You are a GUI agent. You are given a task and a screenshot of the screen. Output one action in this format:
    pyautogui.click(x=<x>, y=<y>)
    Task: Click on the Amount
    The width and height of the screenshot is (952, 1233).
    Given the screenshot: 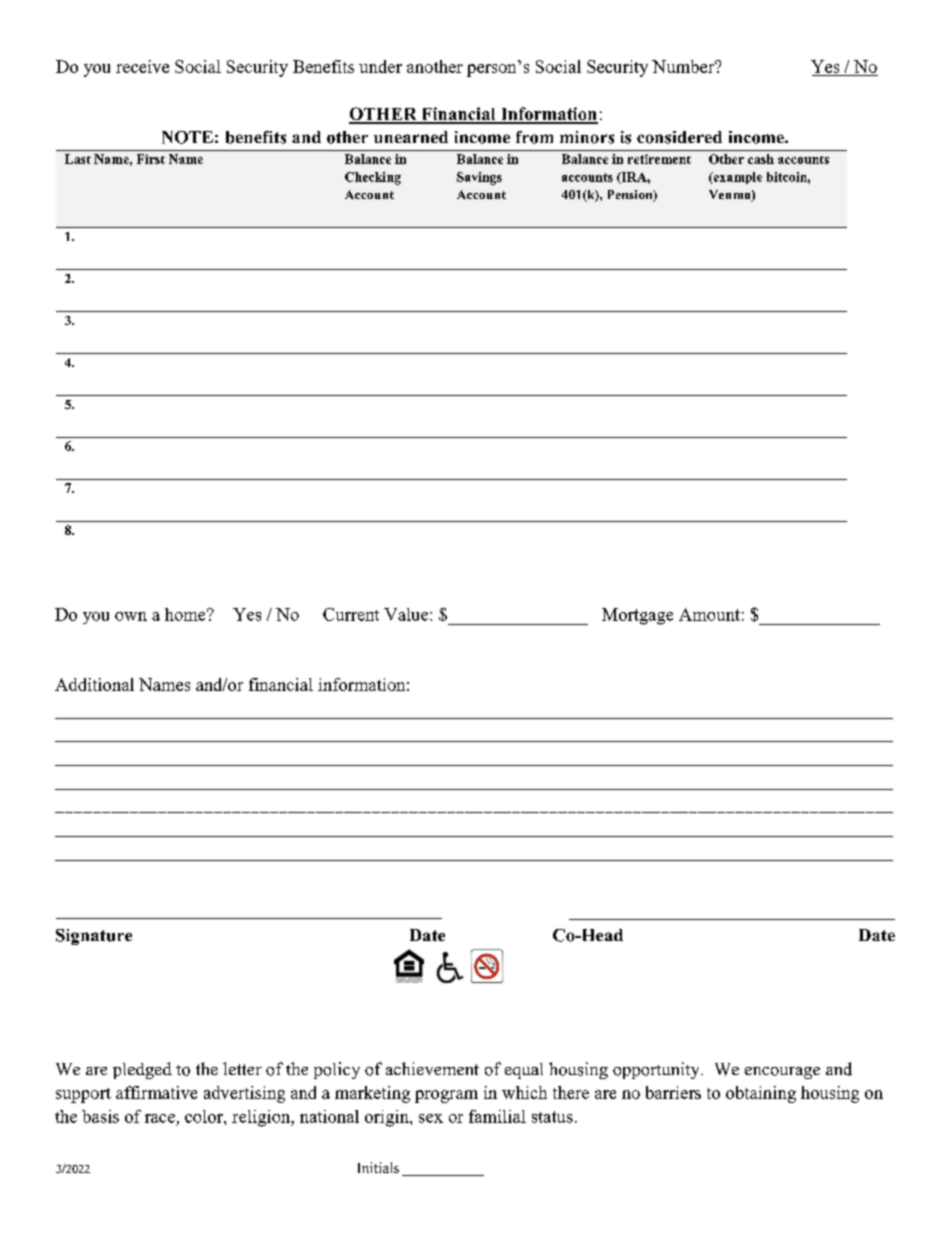 What is the action you would take?
    pyautogui.click(x=709, y=614)
